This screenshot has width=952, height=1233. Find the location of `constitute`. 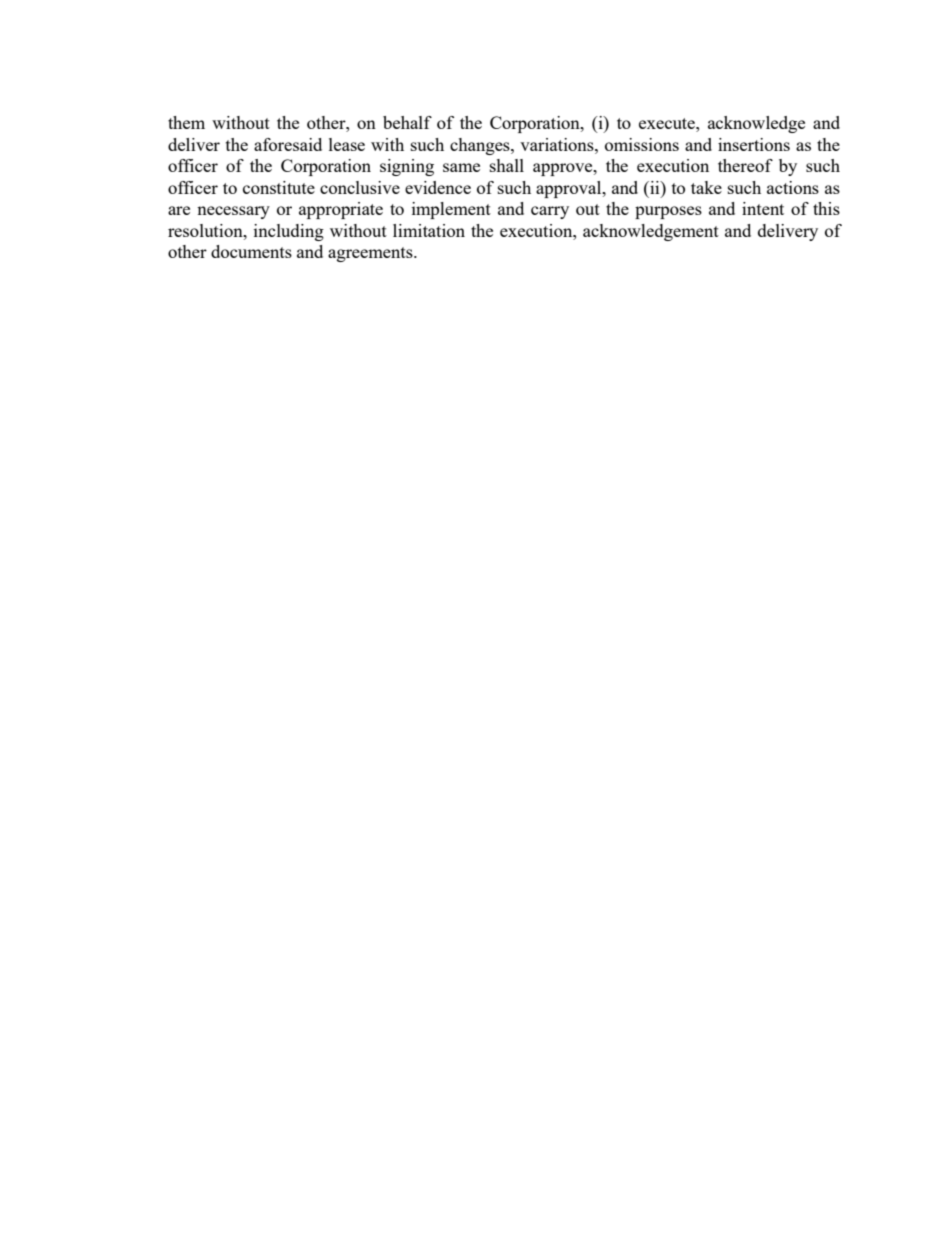

constitute is located at coordinates (279, 187).
